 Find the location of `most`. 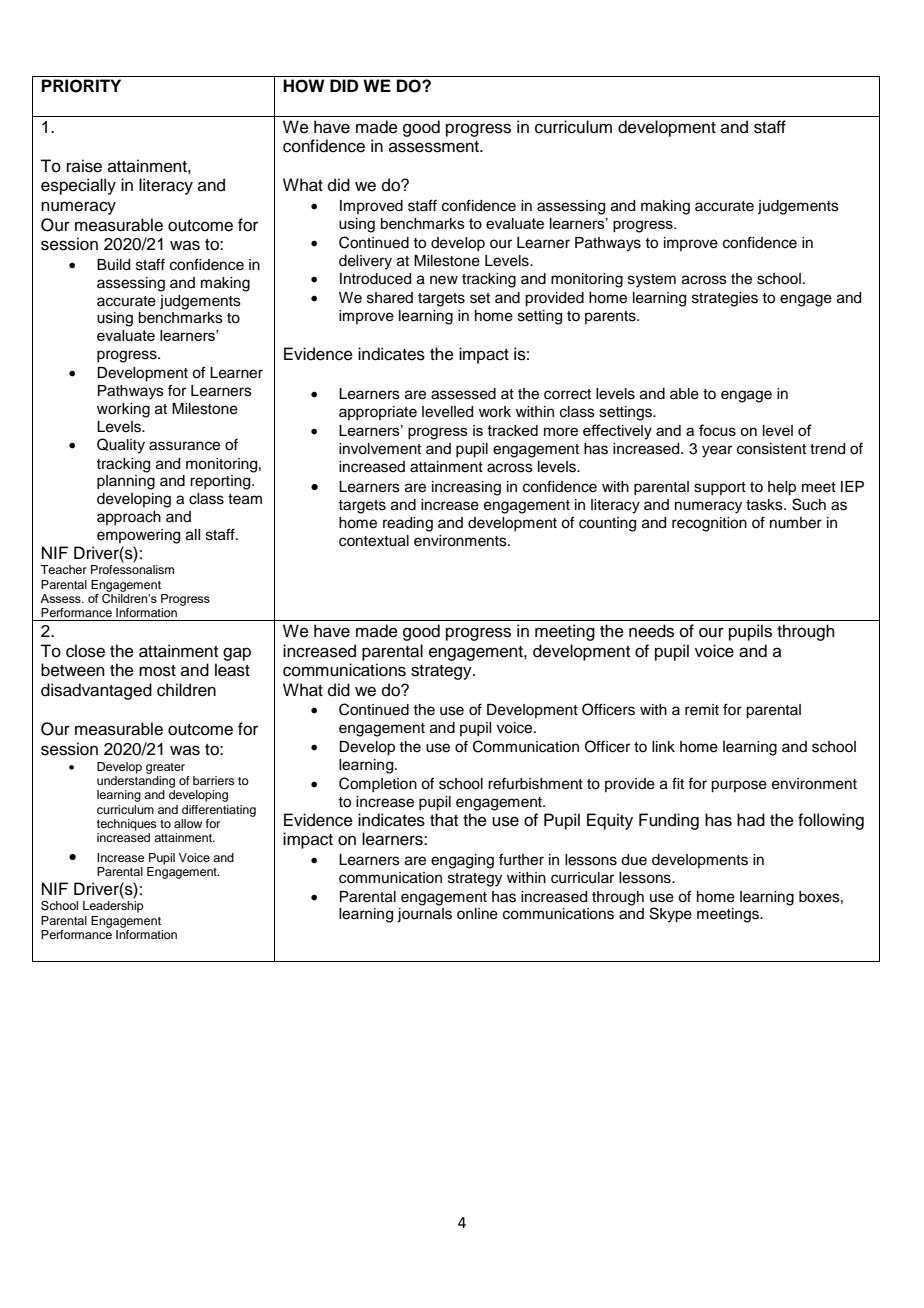

most is located at coordinates (157, 671).
